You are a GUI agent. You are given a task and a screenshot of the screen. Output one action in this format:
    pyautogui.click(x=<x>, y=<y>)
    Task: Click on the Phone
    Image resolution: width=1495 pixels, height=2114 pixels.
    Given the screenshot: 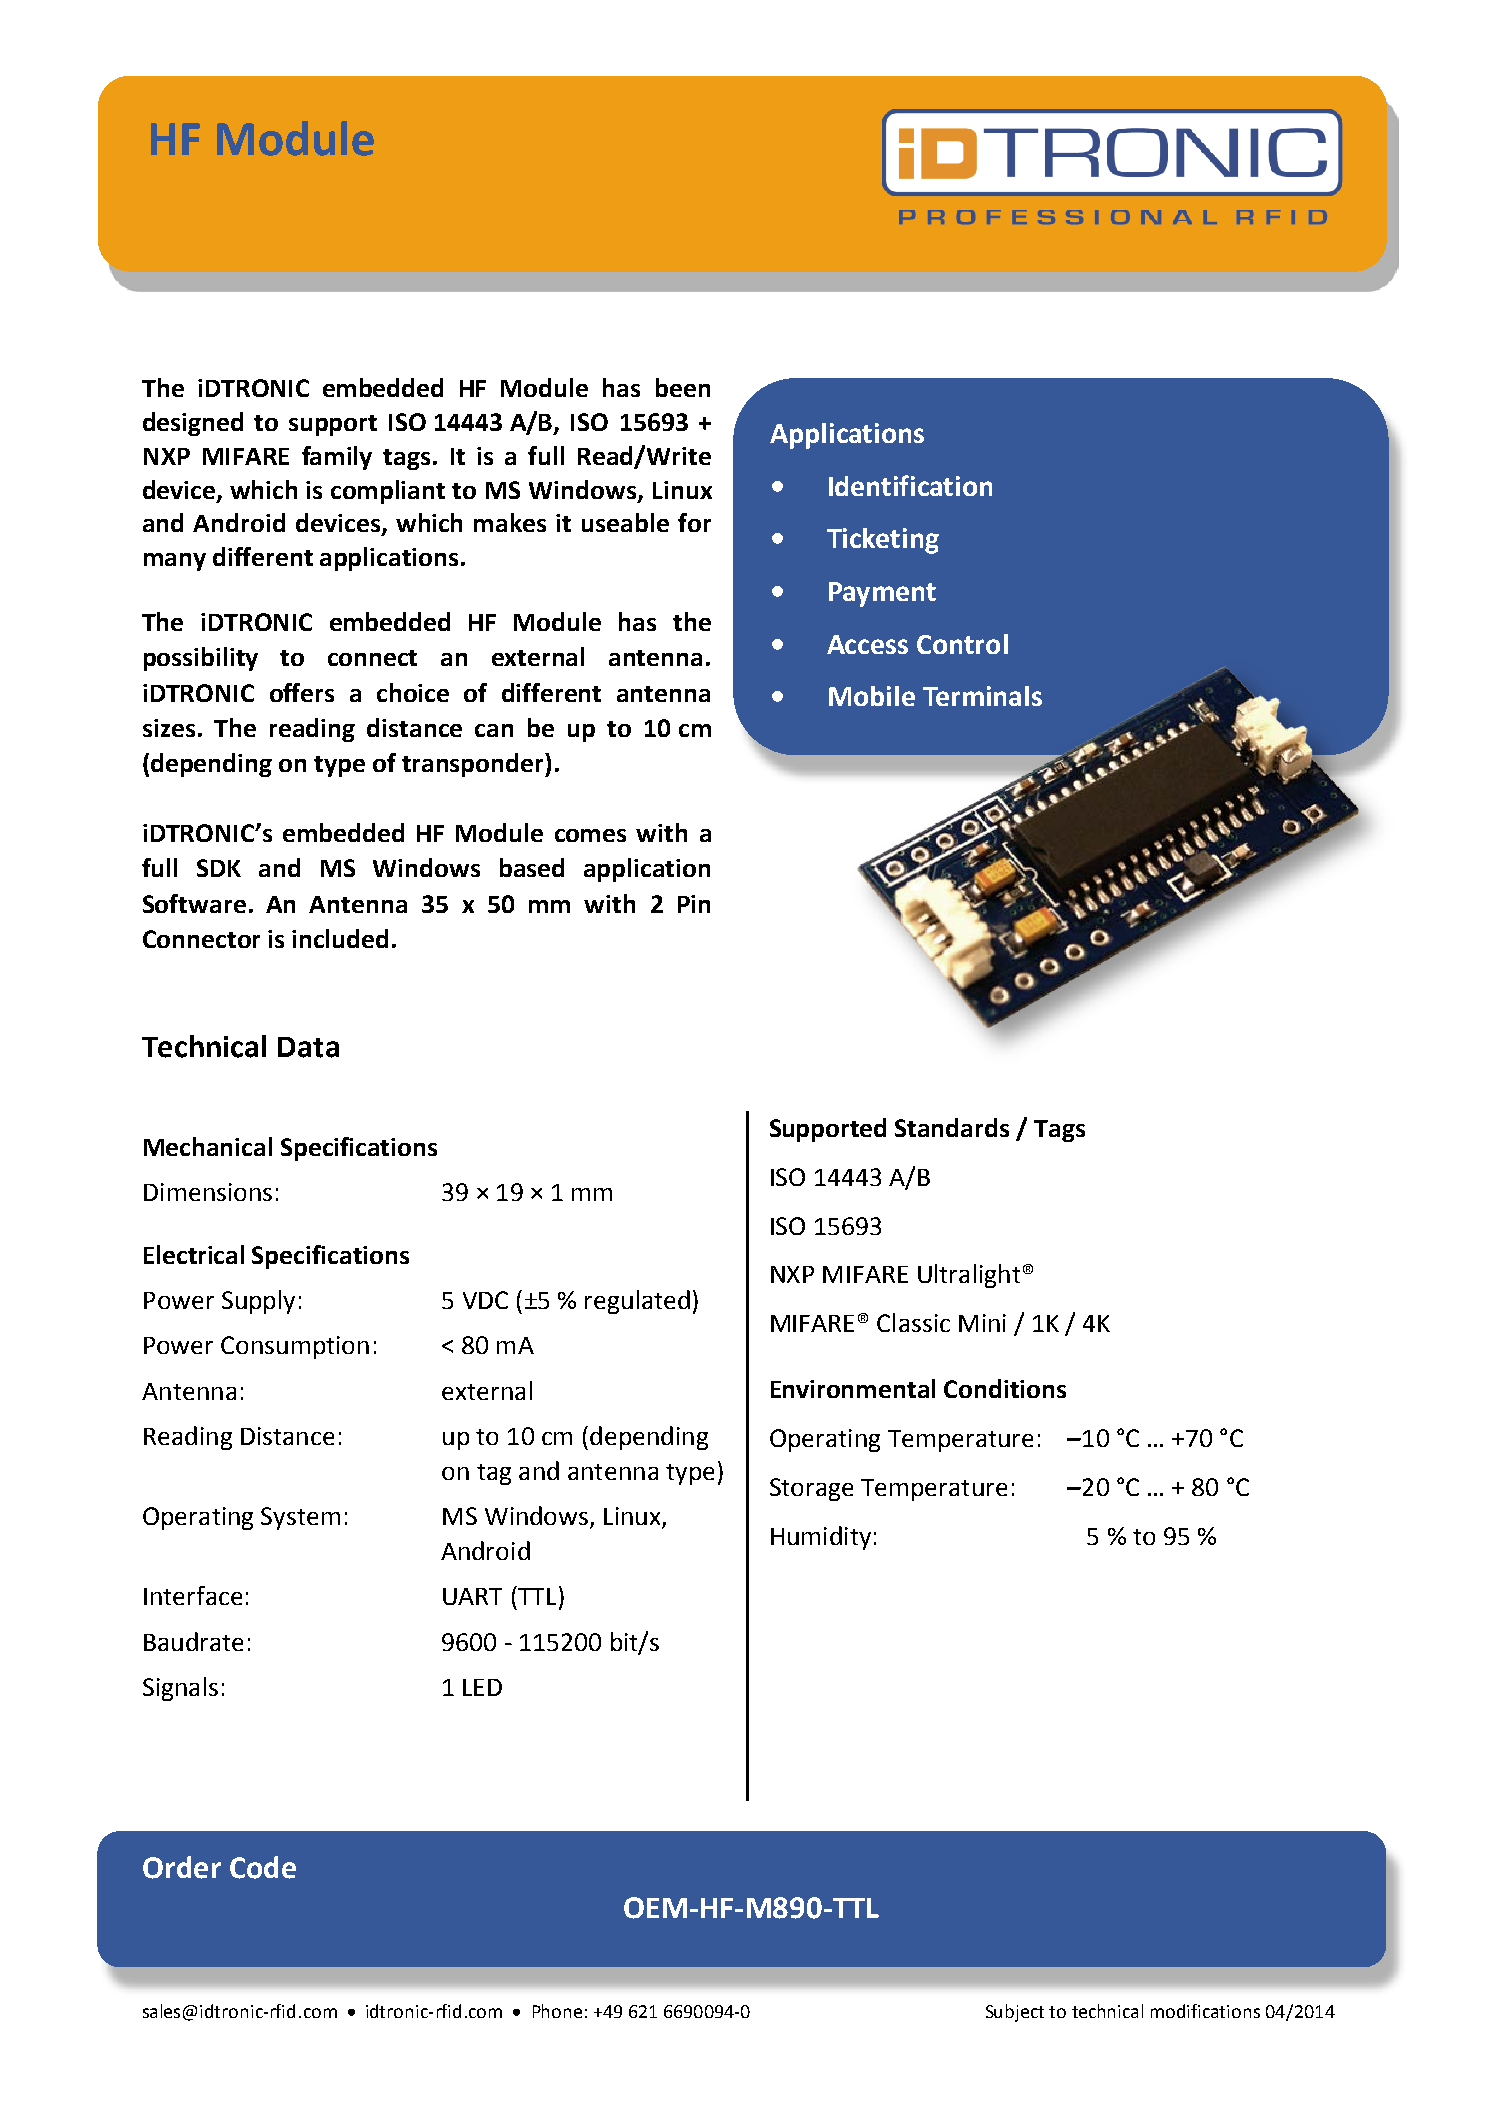 What is the action you would take?
    pyautogui.click(x=557, y=2011)
